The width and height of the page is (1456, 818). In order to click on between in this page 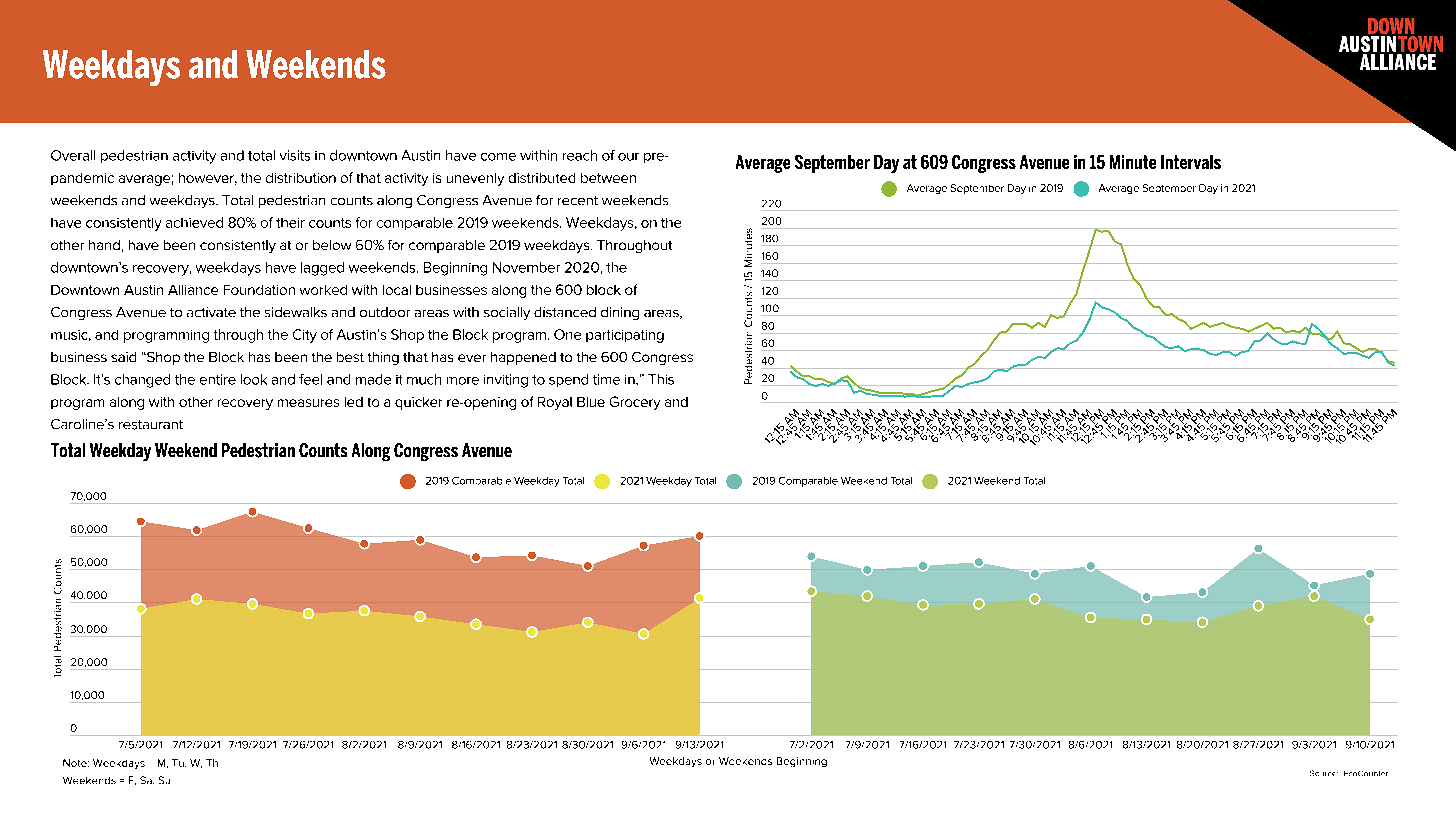, I will do `click(608, 178)`.
